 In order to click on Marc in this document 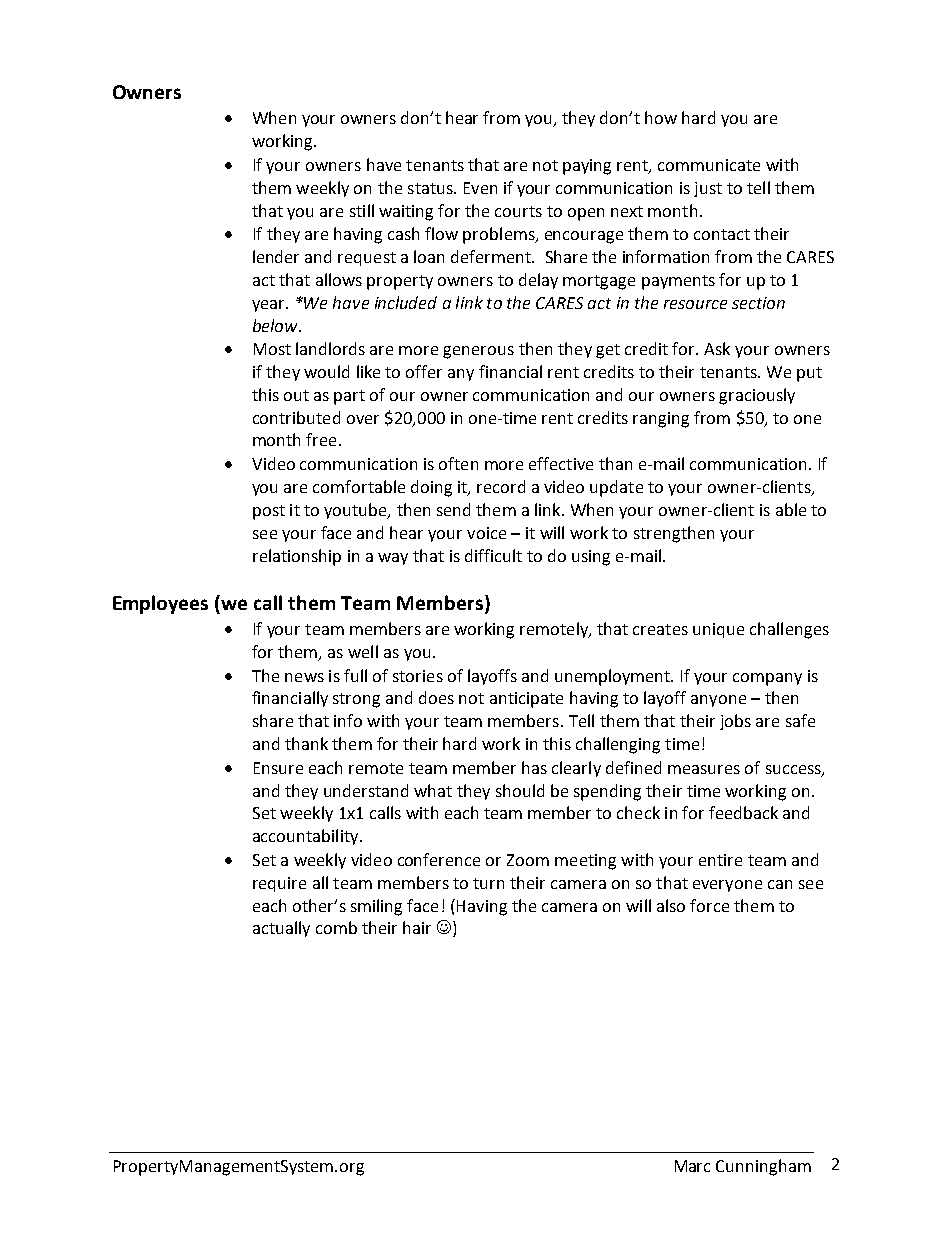, I will do `click(692, 1166)`.
